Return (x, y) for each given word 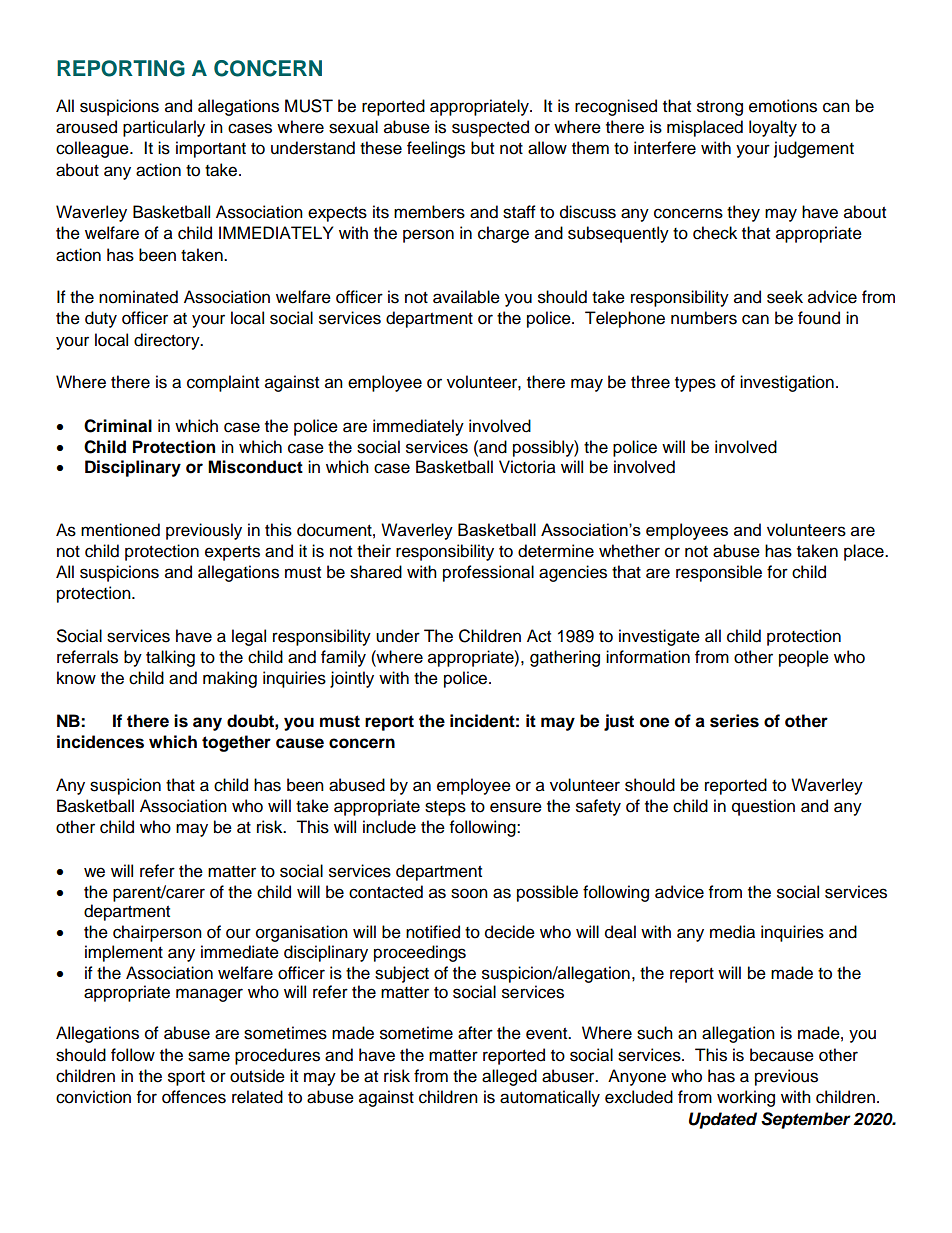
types (695, 384)
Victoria (527, 467)
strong (720, 108)
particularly (164, 128)
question (763, 807)
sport (186, 1078)
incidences (100, 742)
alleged (509, 1077)
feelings (436, 149)
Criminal (118, 426)
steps (445, 808)
